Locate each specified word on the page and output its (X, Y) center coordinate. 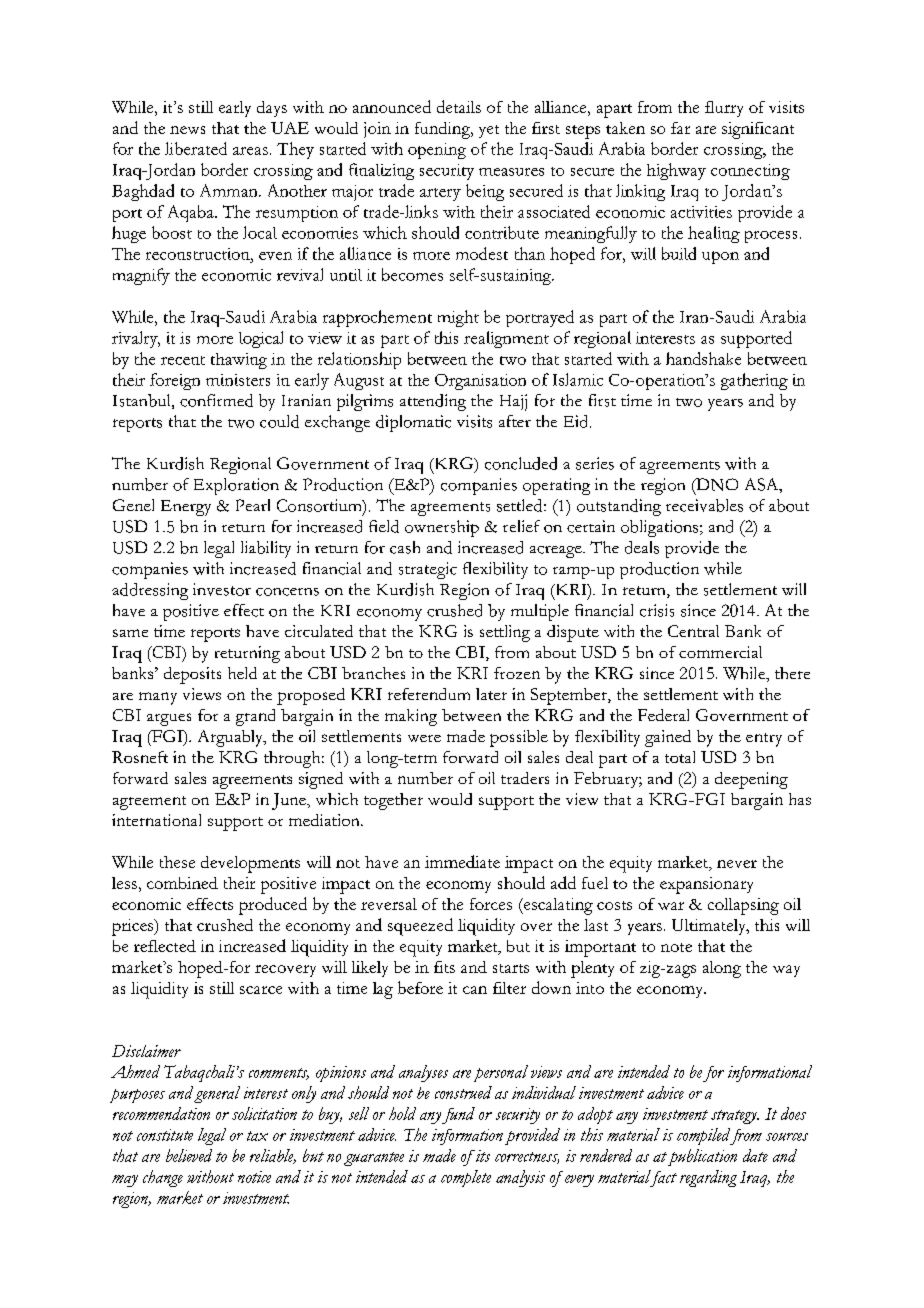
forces (491, 904)
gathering (754, 381)
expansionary (706, 885)
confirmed (216, 400)
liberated (196, 148)
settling (505, 633)
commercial (720, 652)
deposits (192, 675)
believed (189, 1155)
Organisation (480, 382)
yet (489, 131)
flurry (724, 109)
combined (182, 883)
